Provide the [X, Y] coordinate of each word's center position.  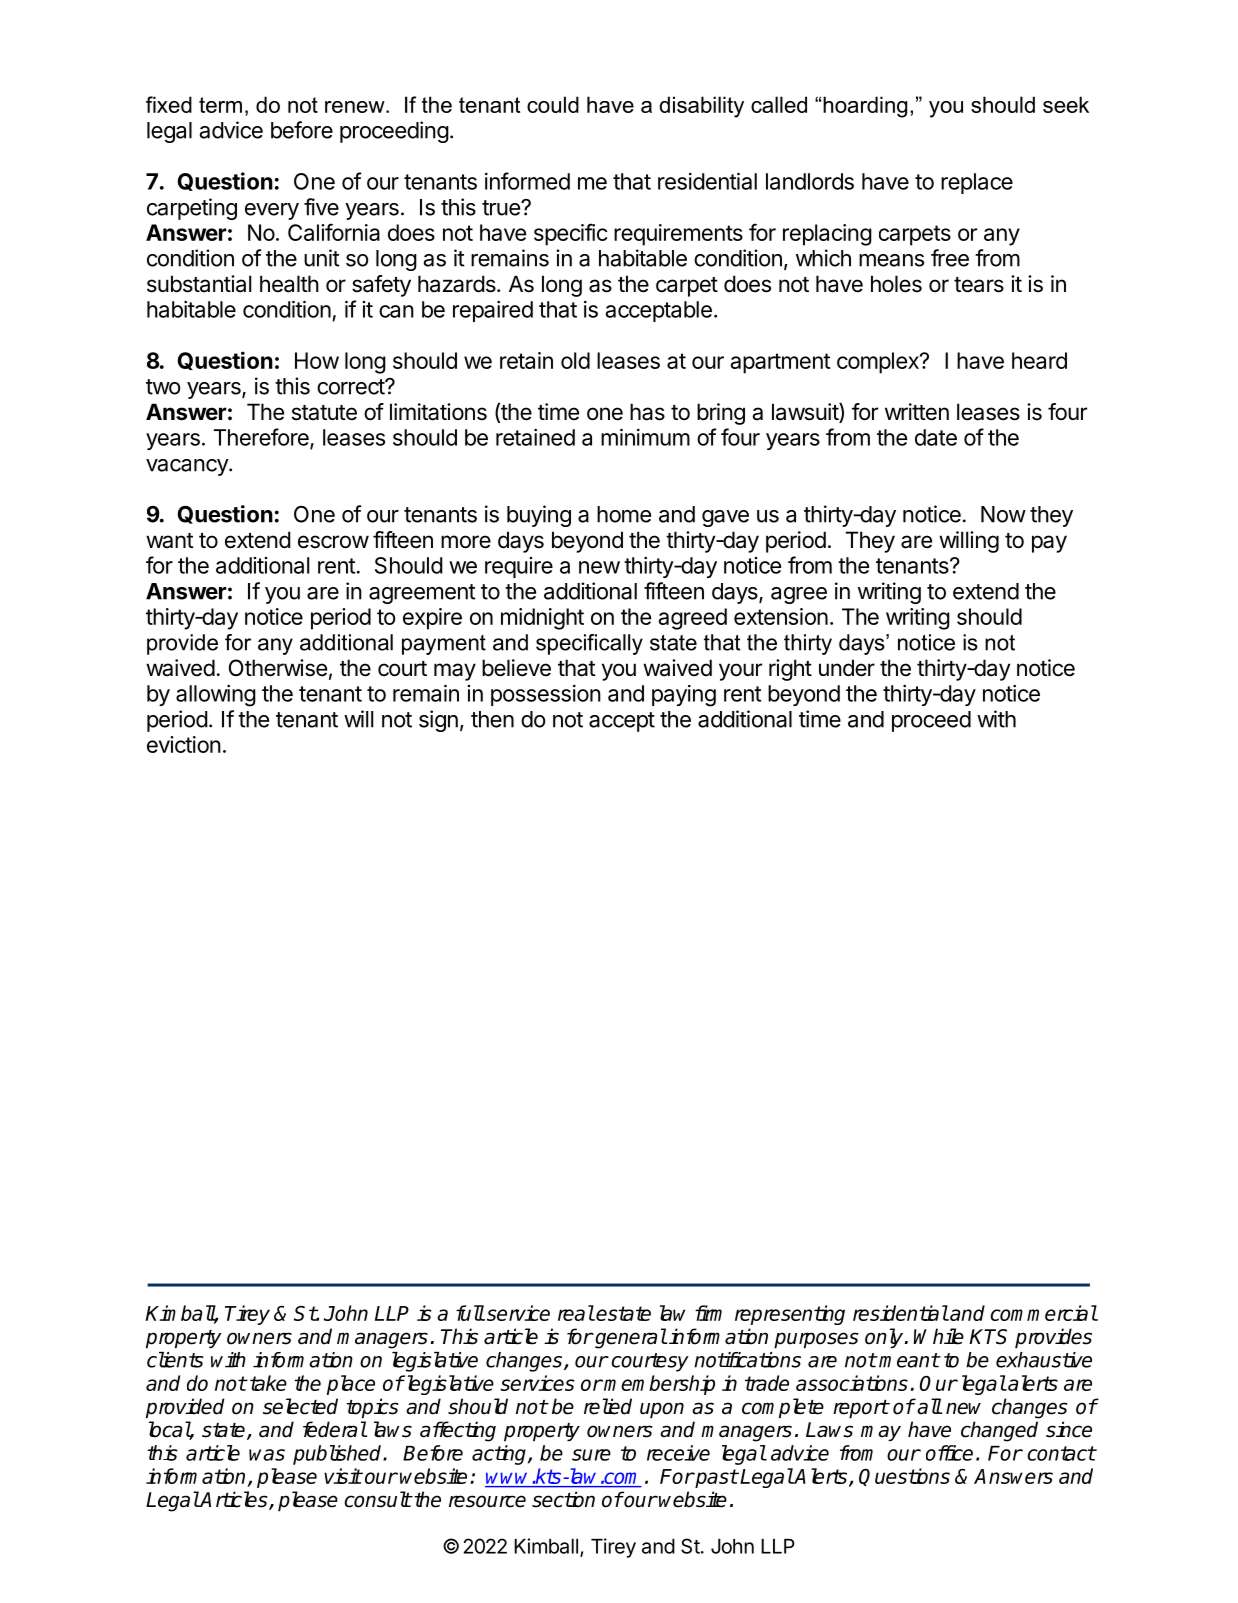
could [553, 104]
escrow [333, 542]
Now [1003, 514]
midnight [542, 619]
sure [591, 1455]
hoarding [865, 107]
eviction [184, 744]
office [949, 1453]
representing [790, 1315]
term [220, 105]
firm [708, 1313]
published [338, 1455]
